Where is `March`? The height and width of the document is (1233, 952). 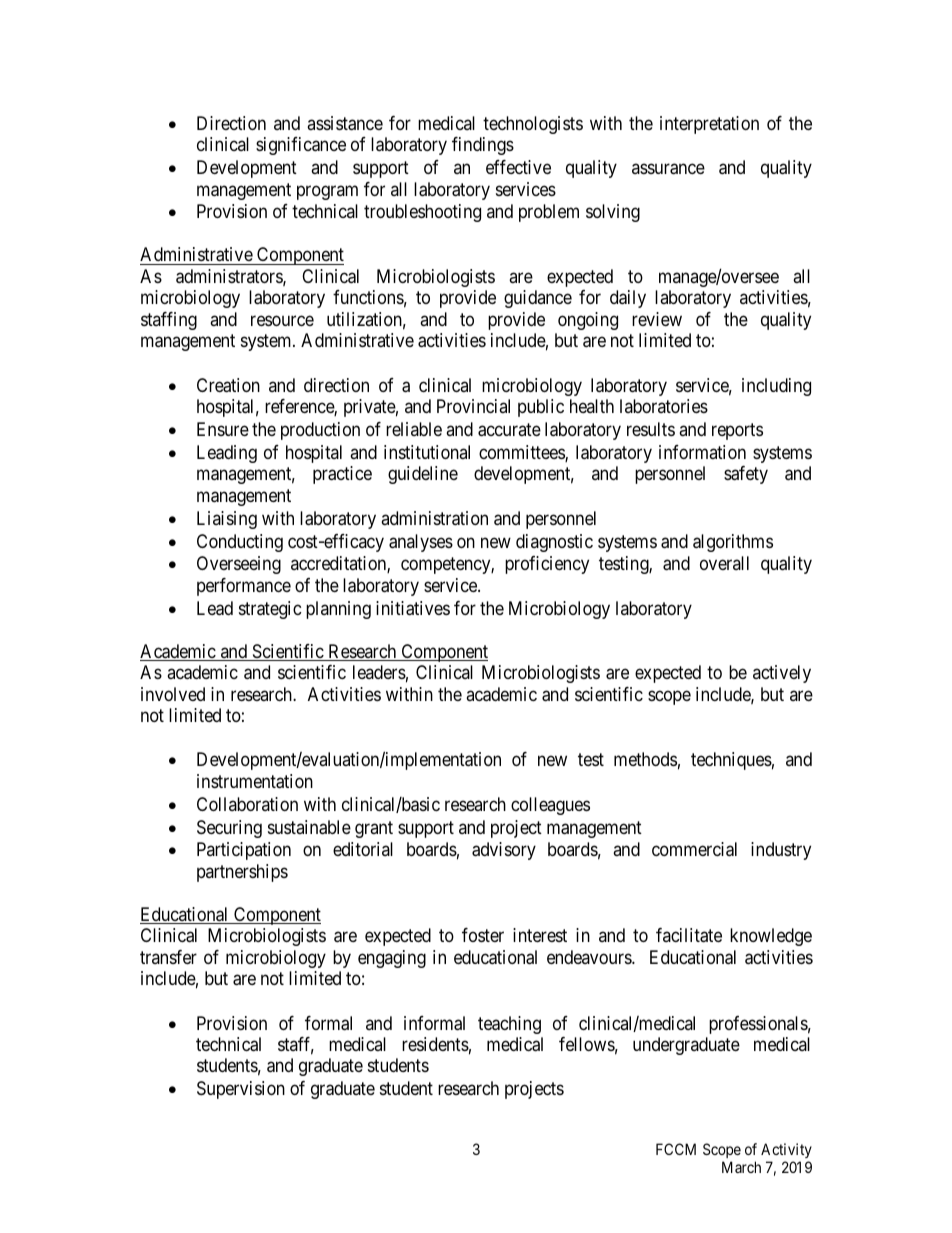
March is located at coordinates (741, 1167).
